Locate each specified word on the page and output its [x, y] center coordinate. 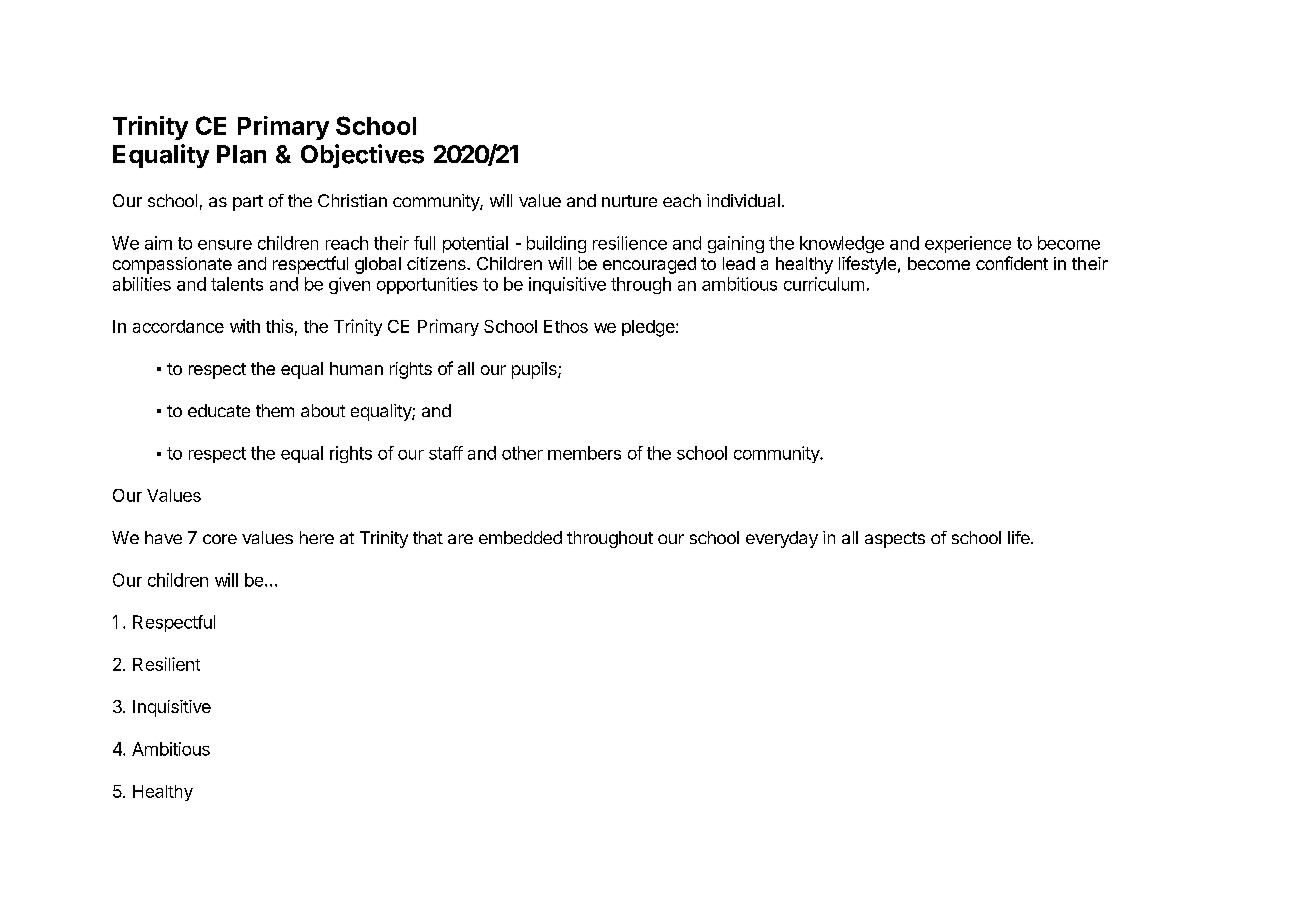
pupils [535, 370]
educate [219, 410]
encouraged [649, 265]
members [584, 453]
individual [743, 200]
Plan [241, 154]
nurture [629, 201]
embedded [520, 537]
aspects [895, 540]
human [356, 368]
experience [968, 244]
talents [237, 284]
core [220, 539]
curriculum [824, 284]
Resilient [166, 664]
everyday [782, 539]
